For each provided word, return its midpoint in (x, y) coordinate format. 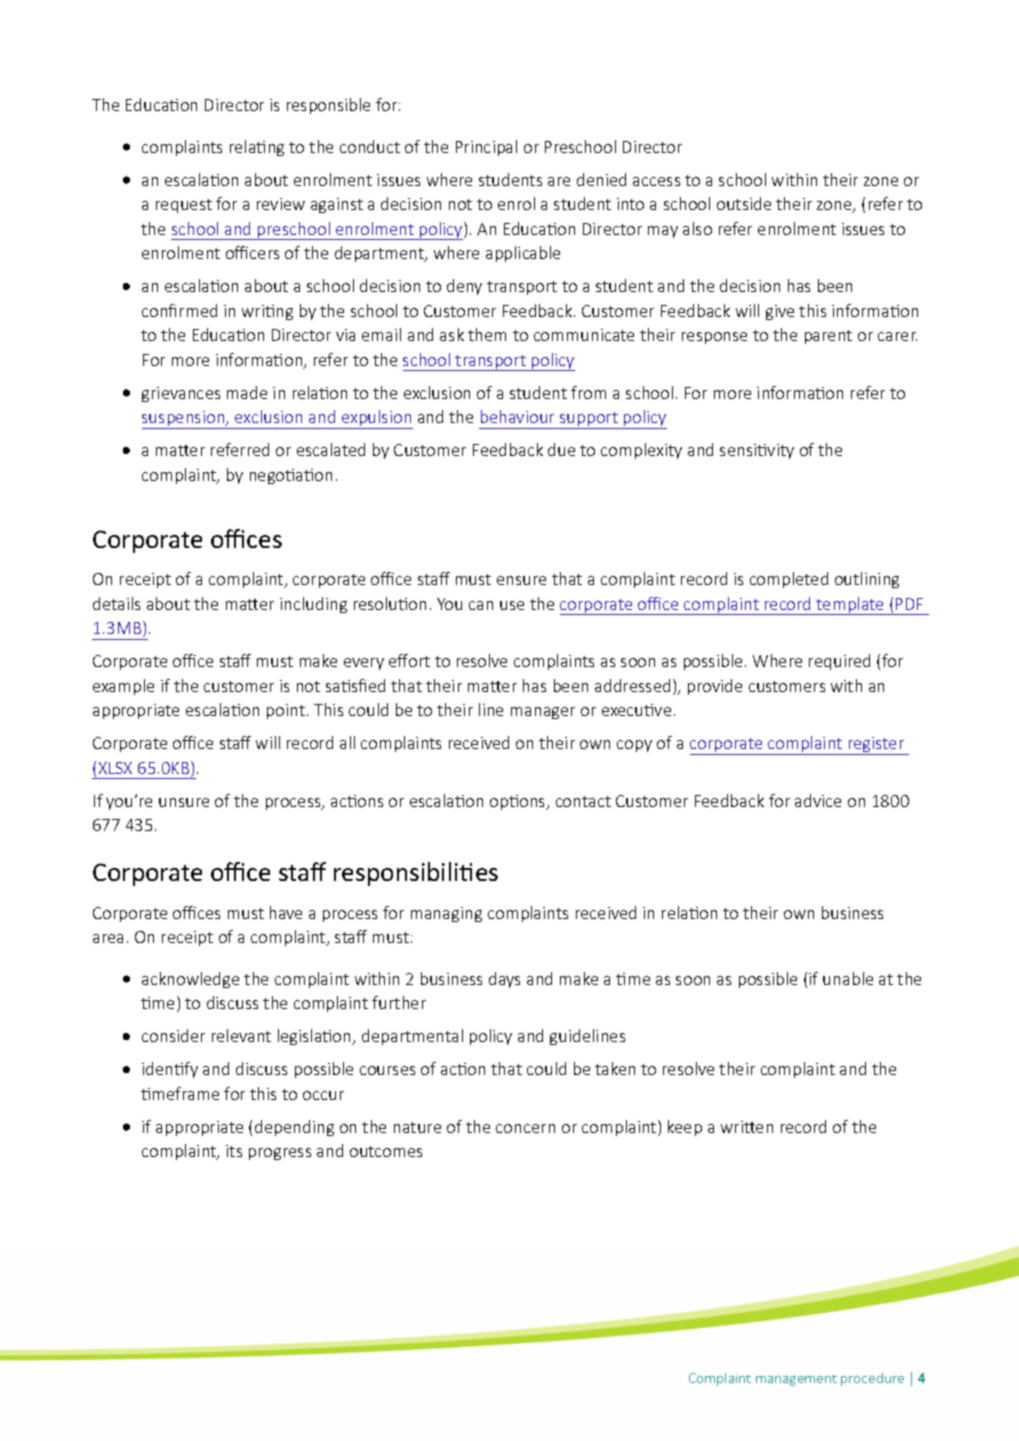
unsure (184, 802)
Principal (486, 148)
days (504, 980)
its (234, 1151)
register (876, 746)
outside (744, 203)
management (796, 1380)
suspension (184, 420)
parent (828, 337)
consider (173, 1035)
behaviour (517, 416)
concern (525, 1128)
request (184, 206)
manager (543, 713)
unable (848, 978)
